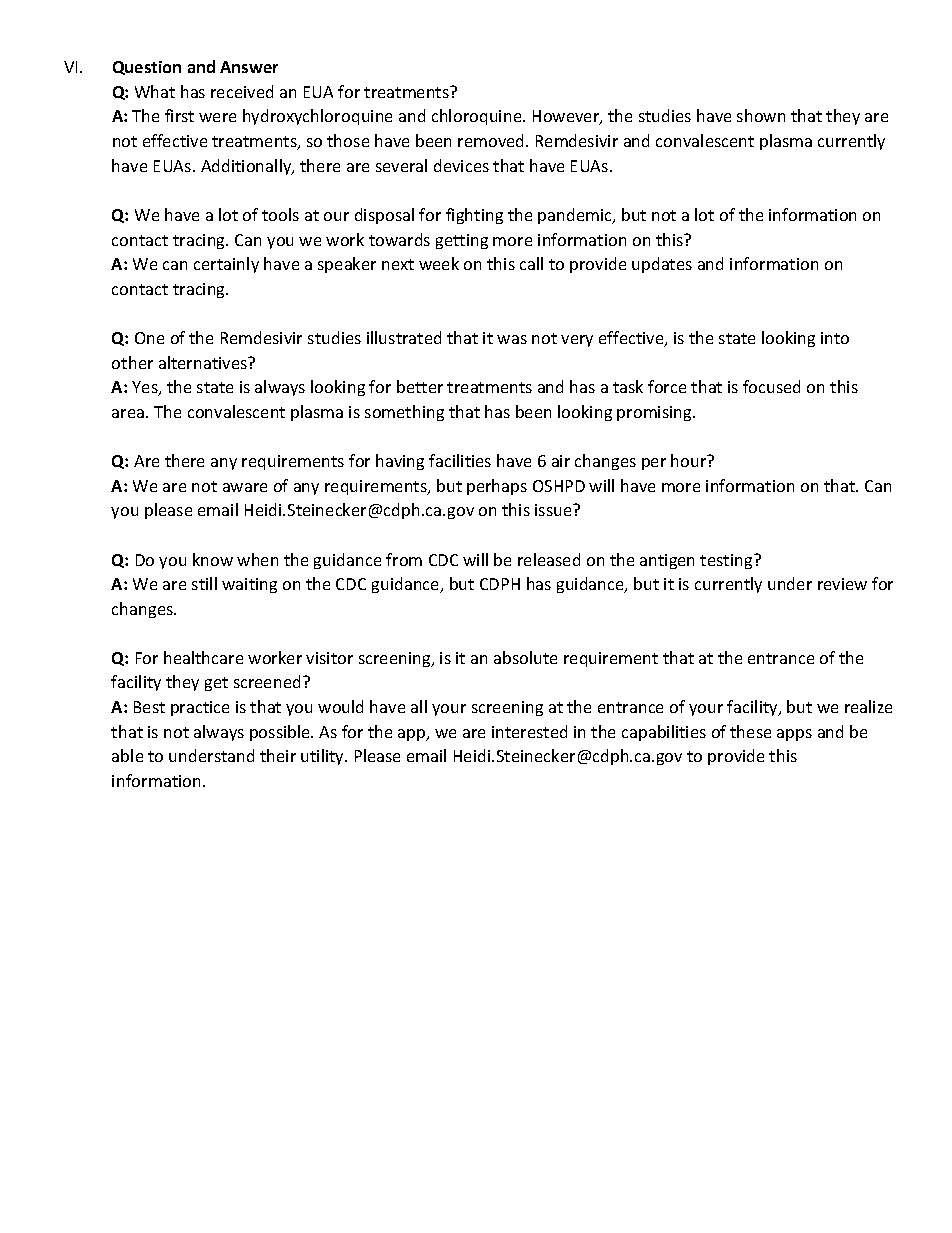  What do you see at coordinates (226, 265) in the document?
I see `certainly` at bounding box center [226, 265].
